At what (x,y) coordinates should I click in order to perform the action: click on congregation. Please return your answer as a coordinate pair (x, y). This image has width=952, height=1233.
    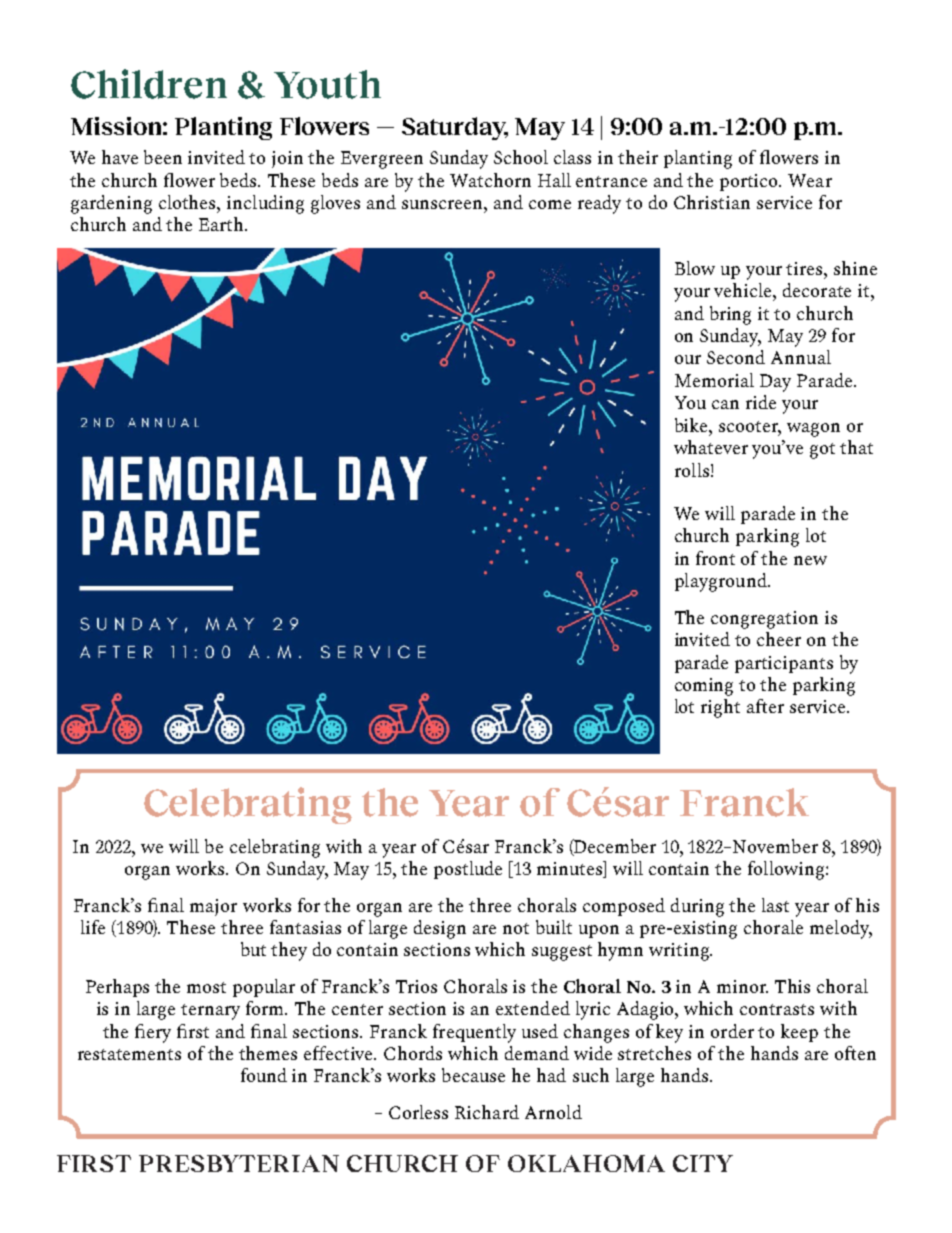
    Looking at the image, I should click on (764, 620).
